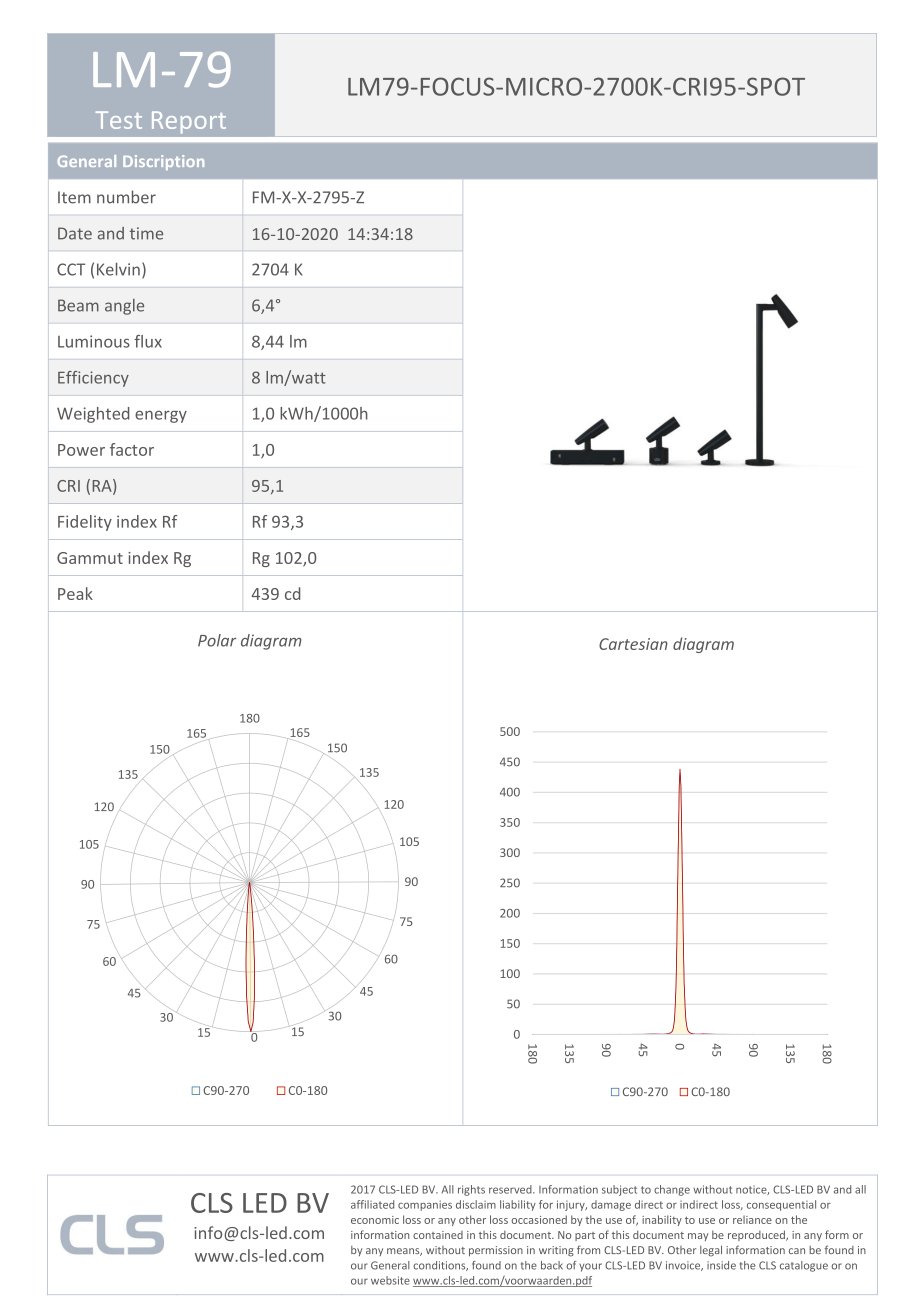  I want to click on time, so click(146, 233).
